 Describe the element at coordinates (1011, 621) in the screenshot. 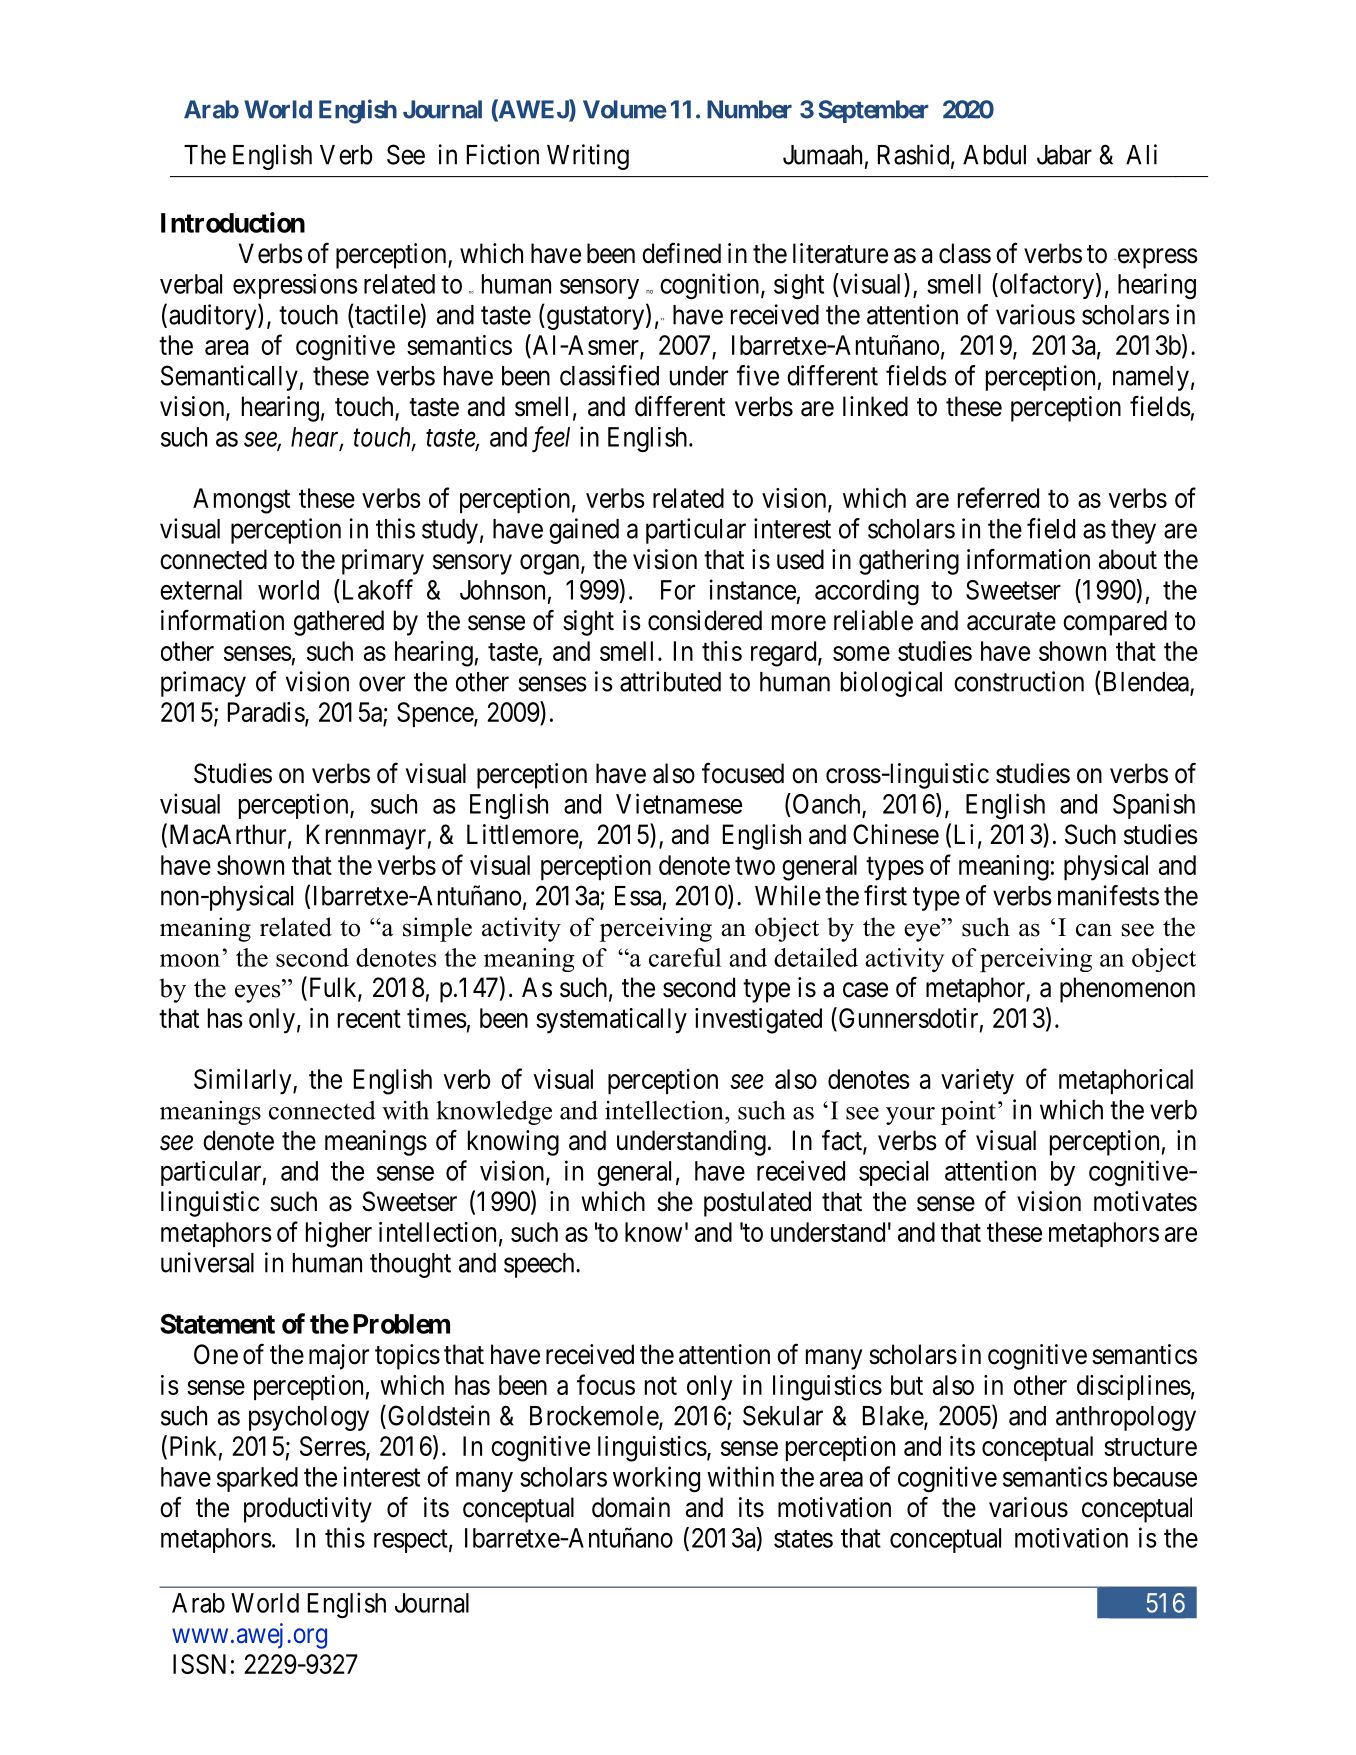

I see `accurate` at that location.
